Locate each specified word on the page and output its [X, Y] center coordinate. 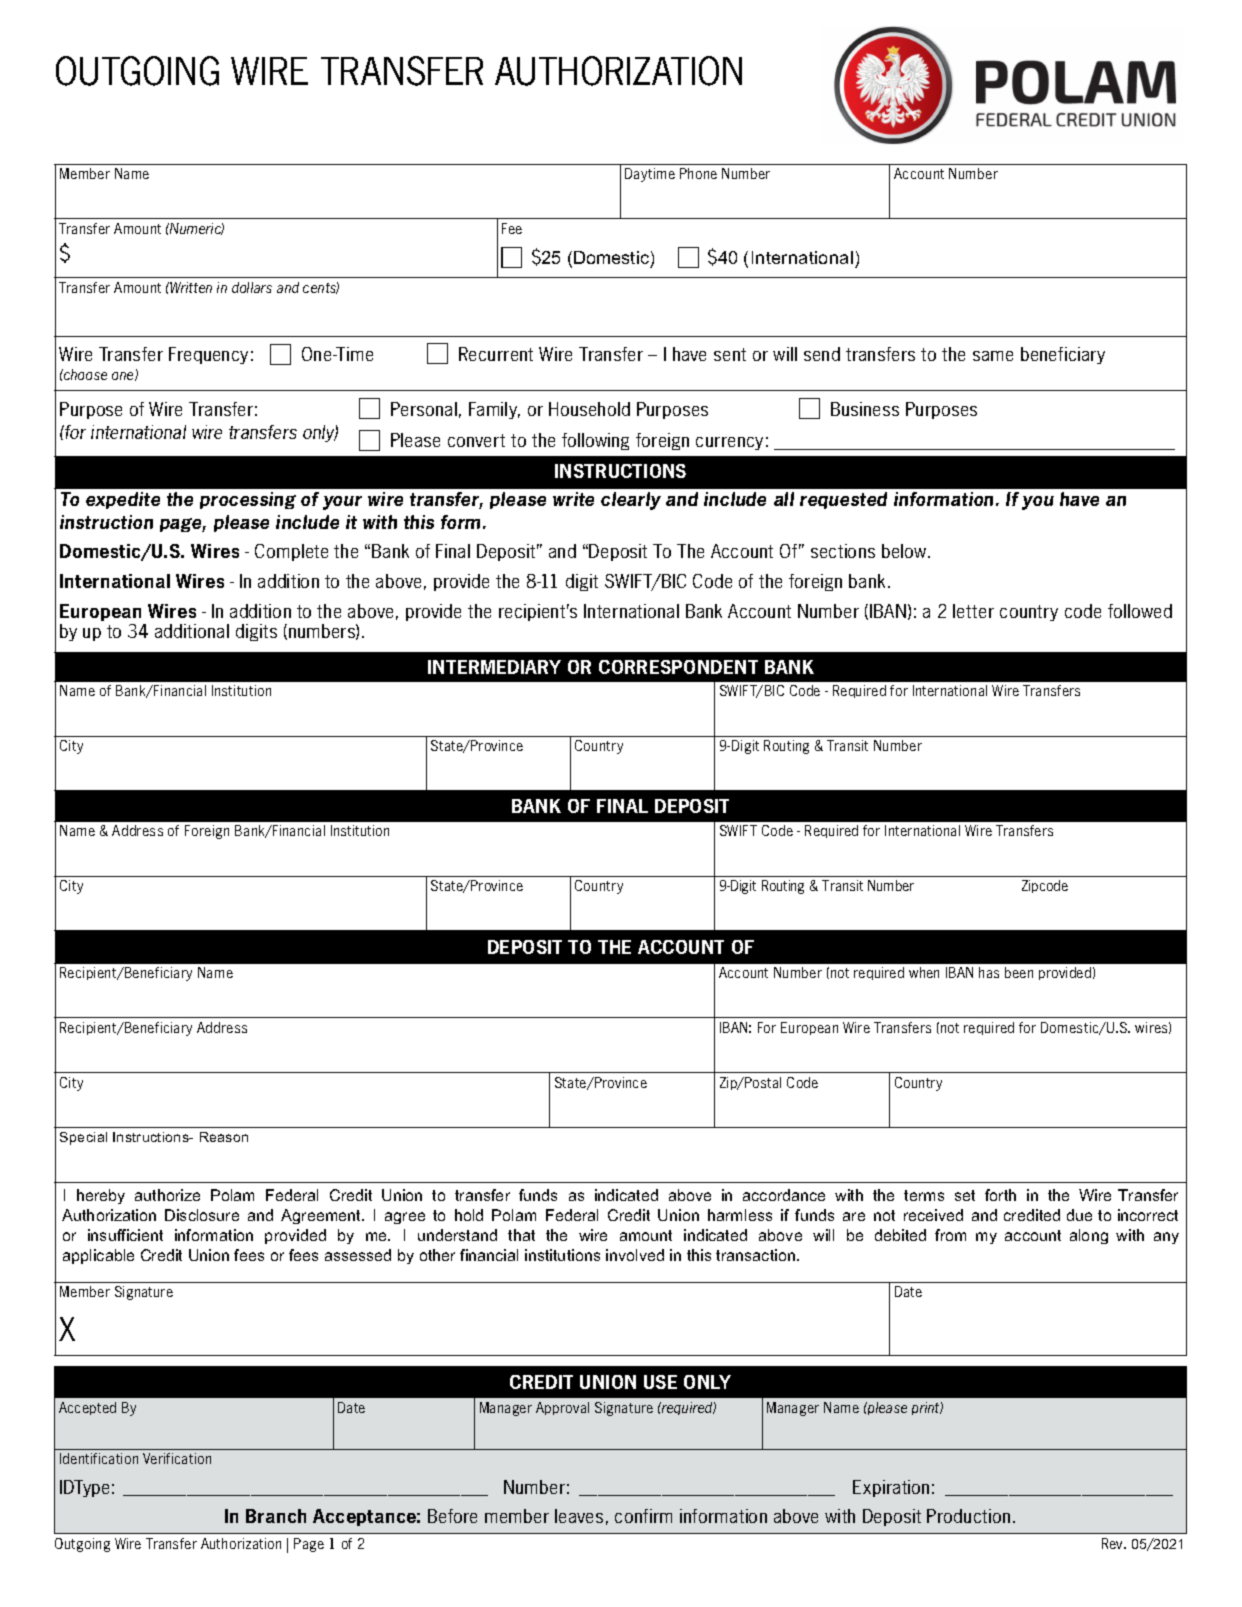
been [1019, 972]
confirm [643, 1516]
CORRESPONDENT [678, 667]
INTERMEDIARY [494, 667]
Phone [698, 173]
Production [968, 1516]
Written [191, 287]
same [993, 356]
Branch [276, 1516]
